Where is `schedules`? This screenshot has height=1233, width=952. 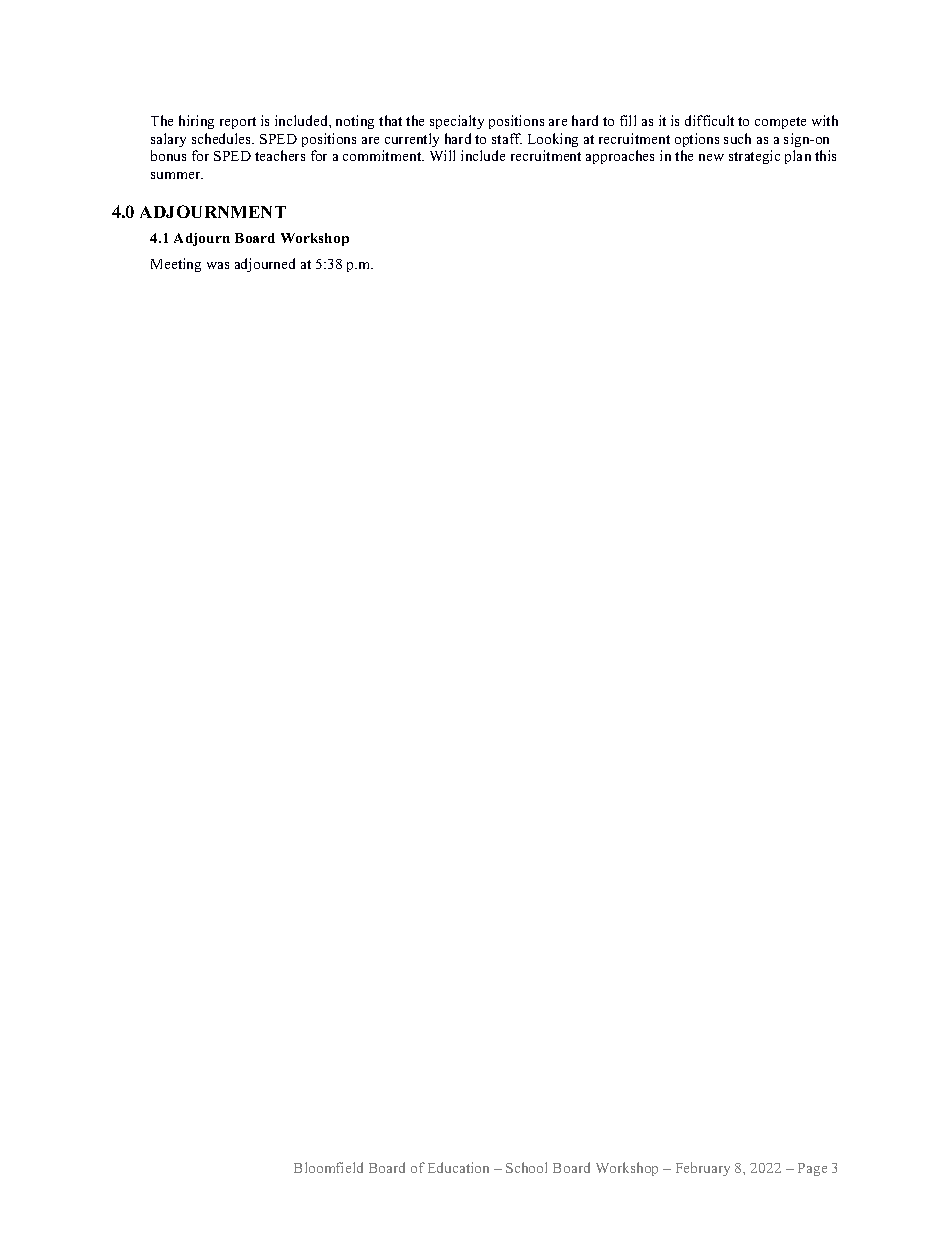
schedules is located at coordinates (223, 138).
